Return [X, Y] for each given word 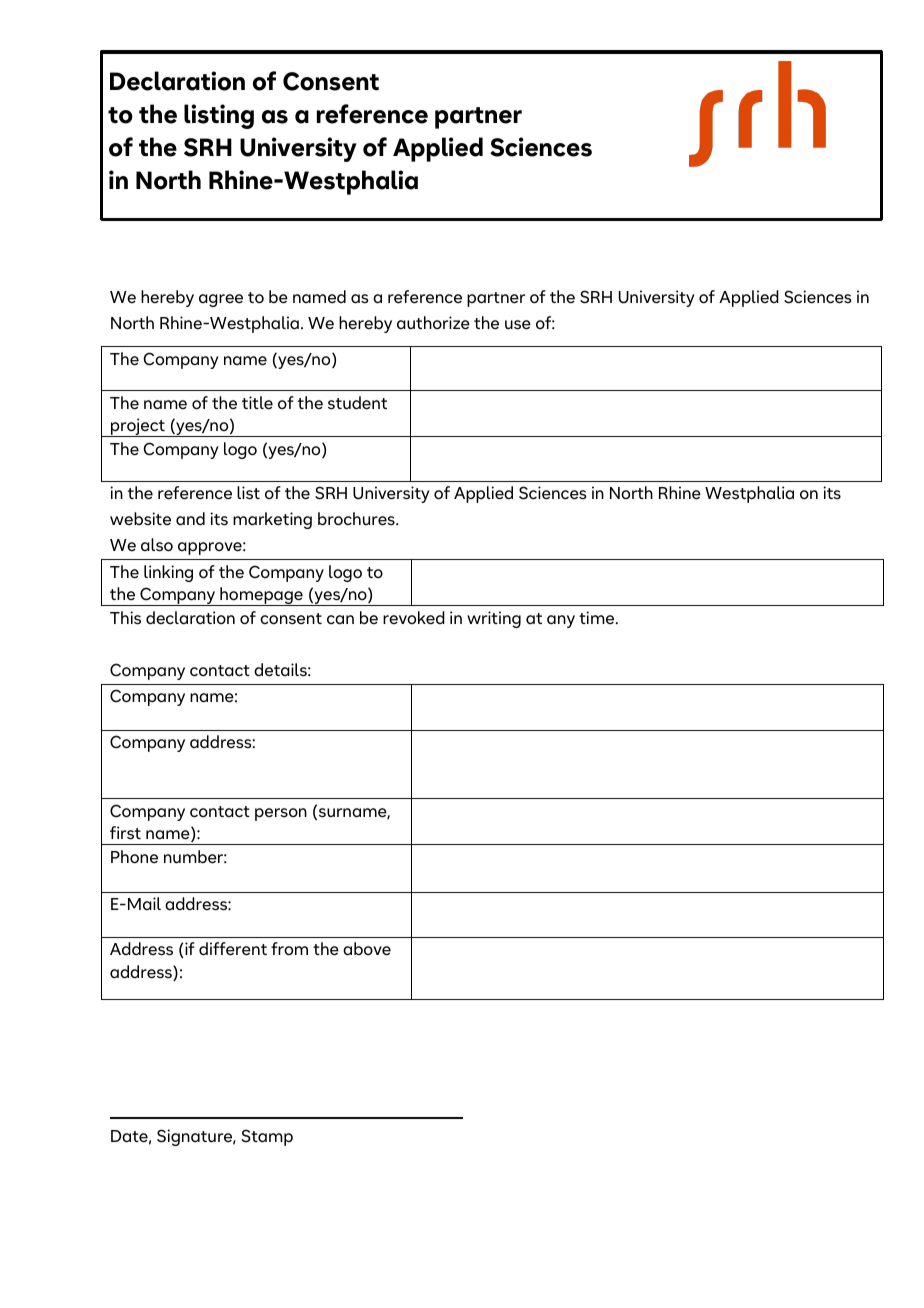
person [281, 814]
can [340, 620]
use [518, 325]
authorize [433, 323]
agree [221, 300]
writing [494, 619]
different [233, 949]
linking [168, 573]
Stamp [267, 1137]
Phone [134, 857]
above [367, 949]
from [289, 948]
